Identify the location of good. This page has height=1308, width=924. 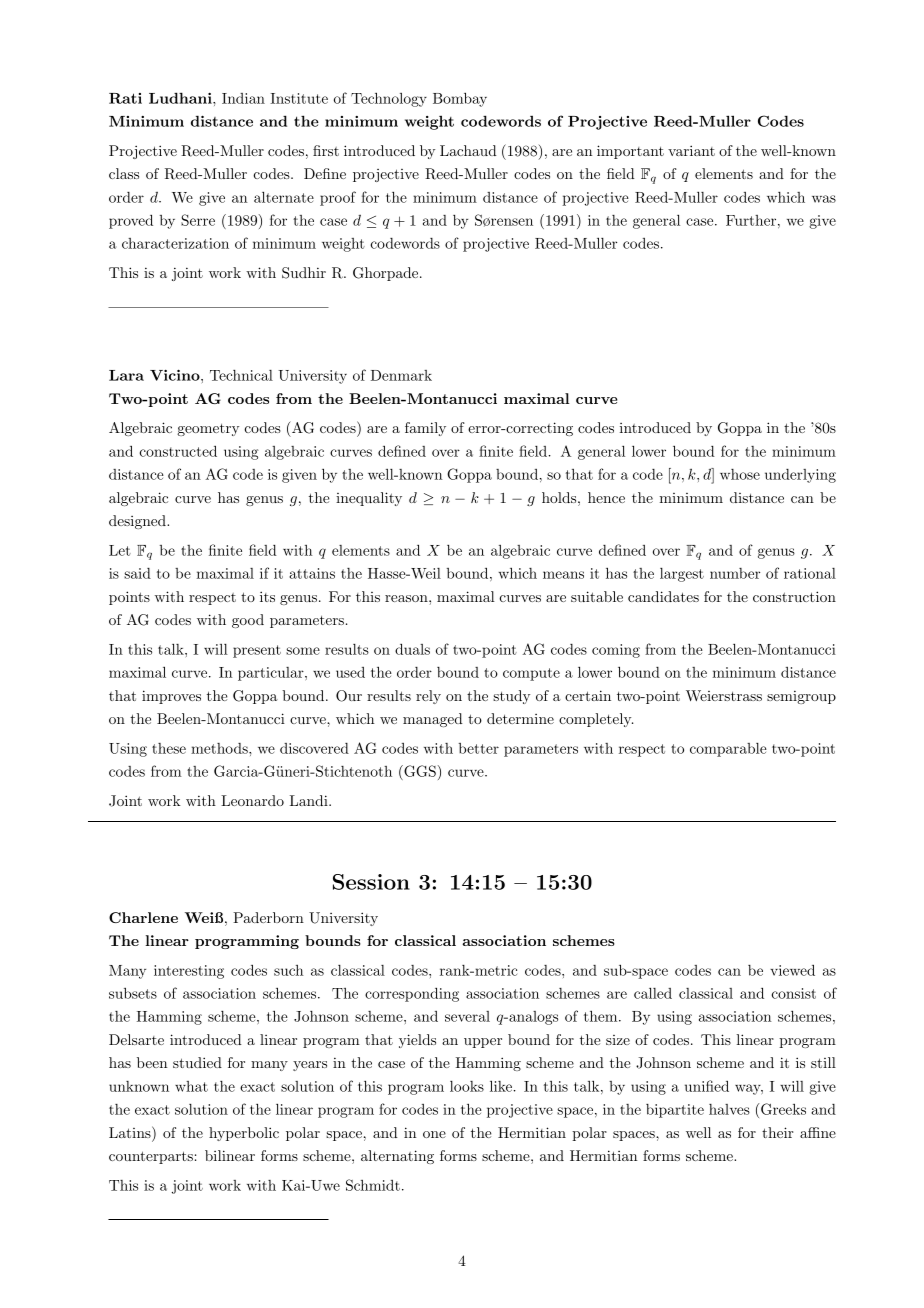
(248, 621).
